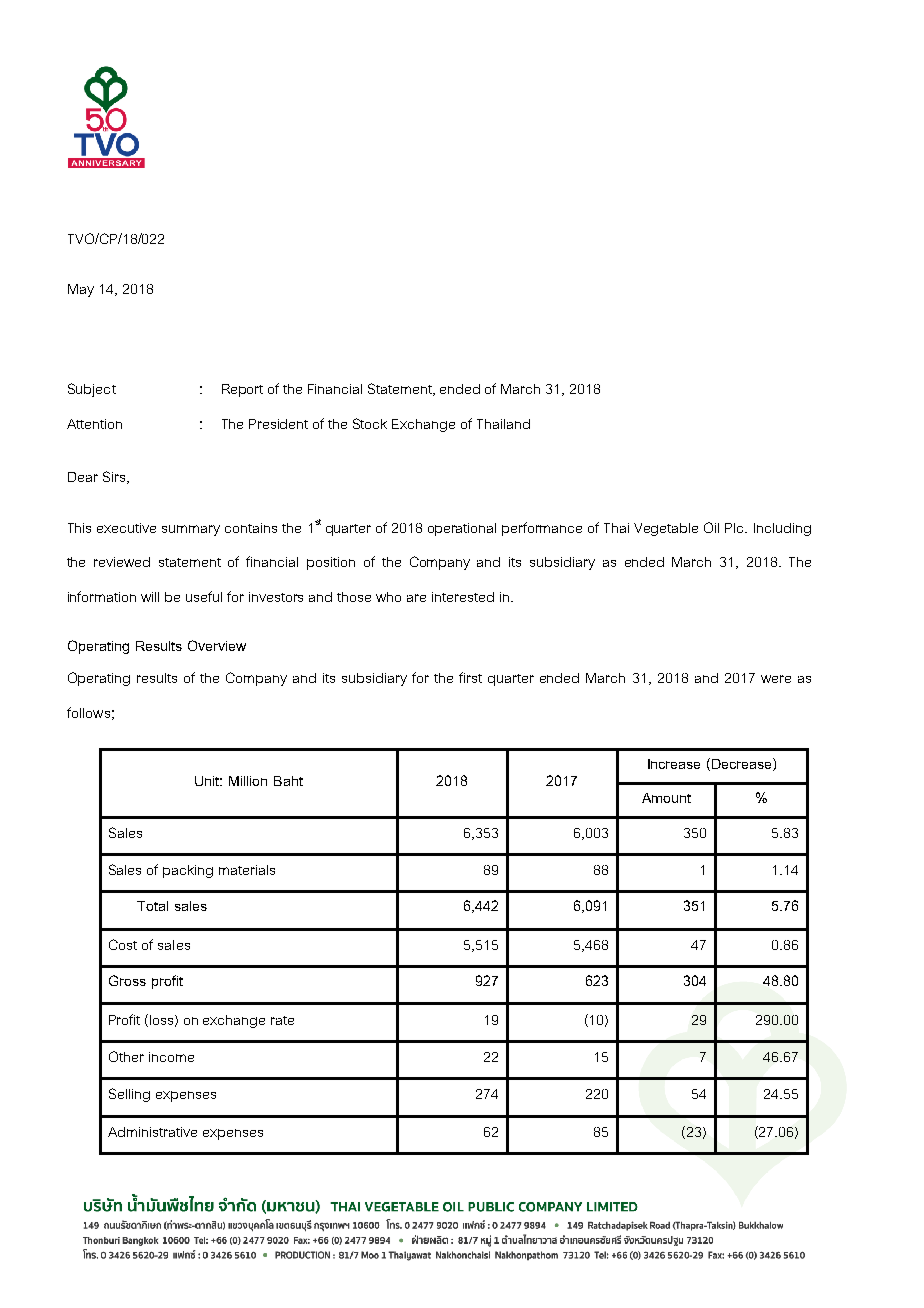 This screenshot has height=1308, width=924. Describe the element at coordinates (247, 870) in the screenshot. I see `materials` at that location.
